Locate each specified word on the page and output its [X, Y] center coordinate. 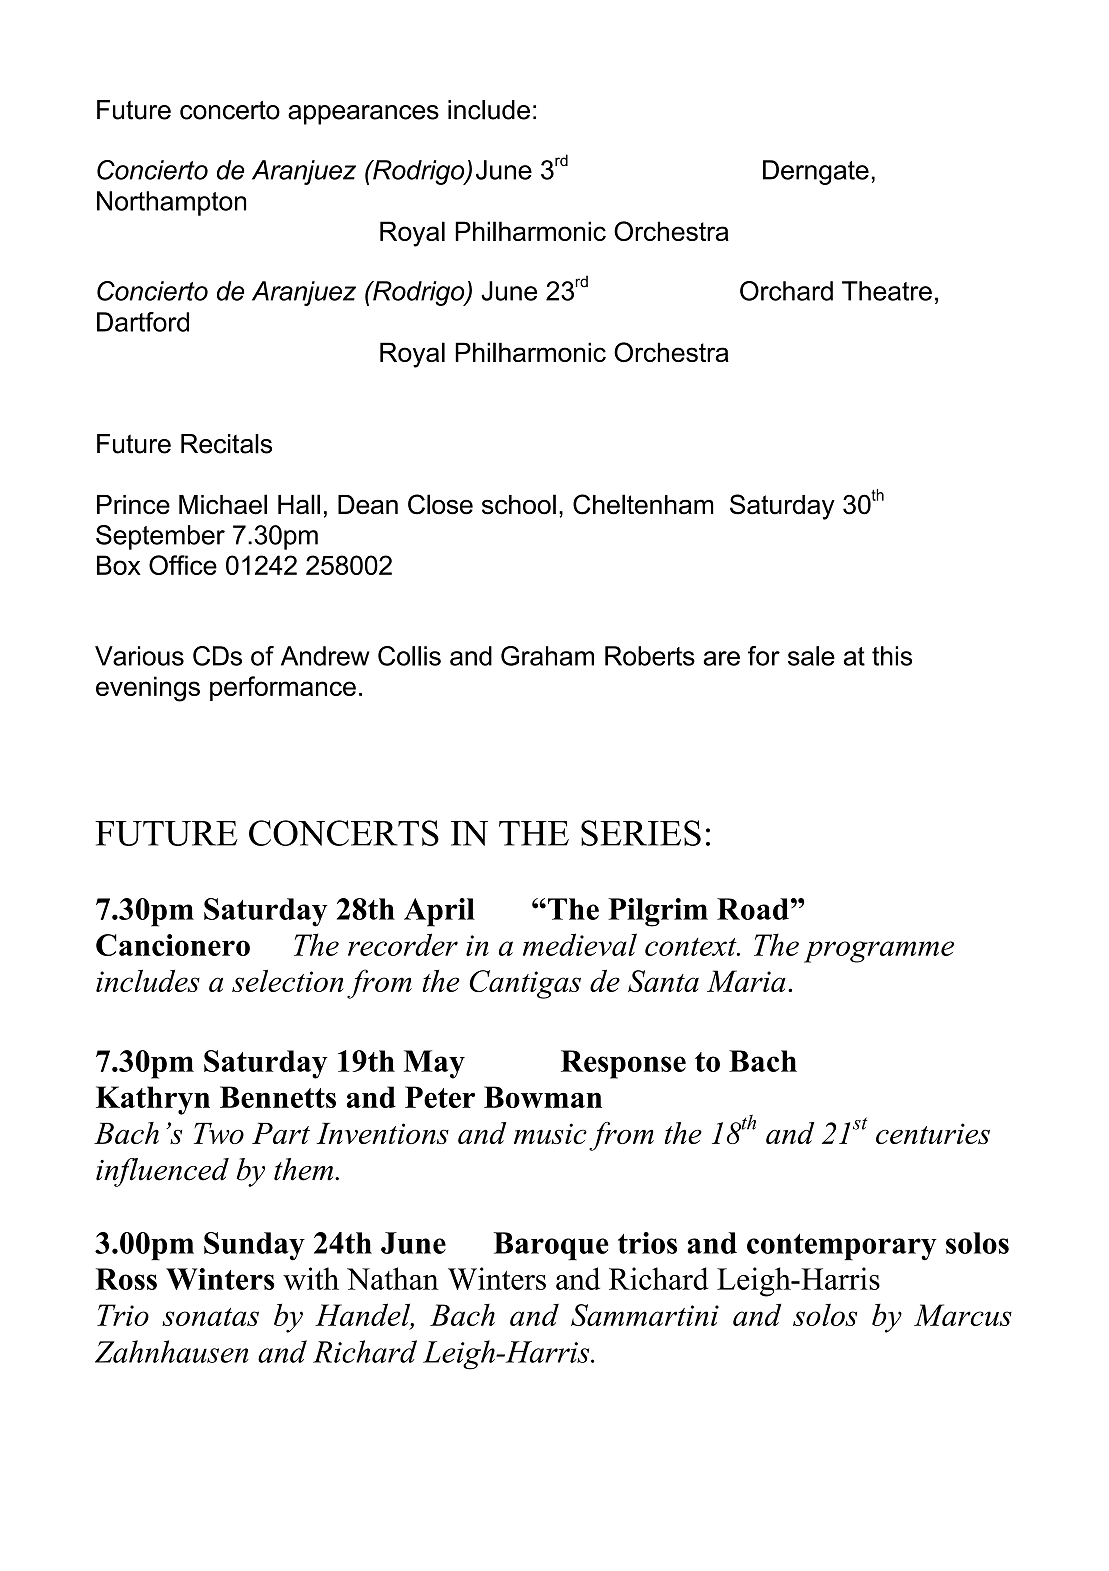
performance [283, 688]
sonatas [210, 1317]
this [892, 656]
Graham [547, 656]
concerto [230, 110]
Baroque [551, 1246]
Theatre [887, 291]
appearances [363, 115]
